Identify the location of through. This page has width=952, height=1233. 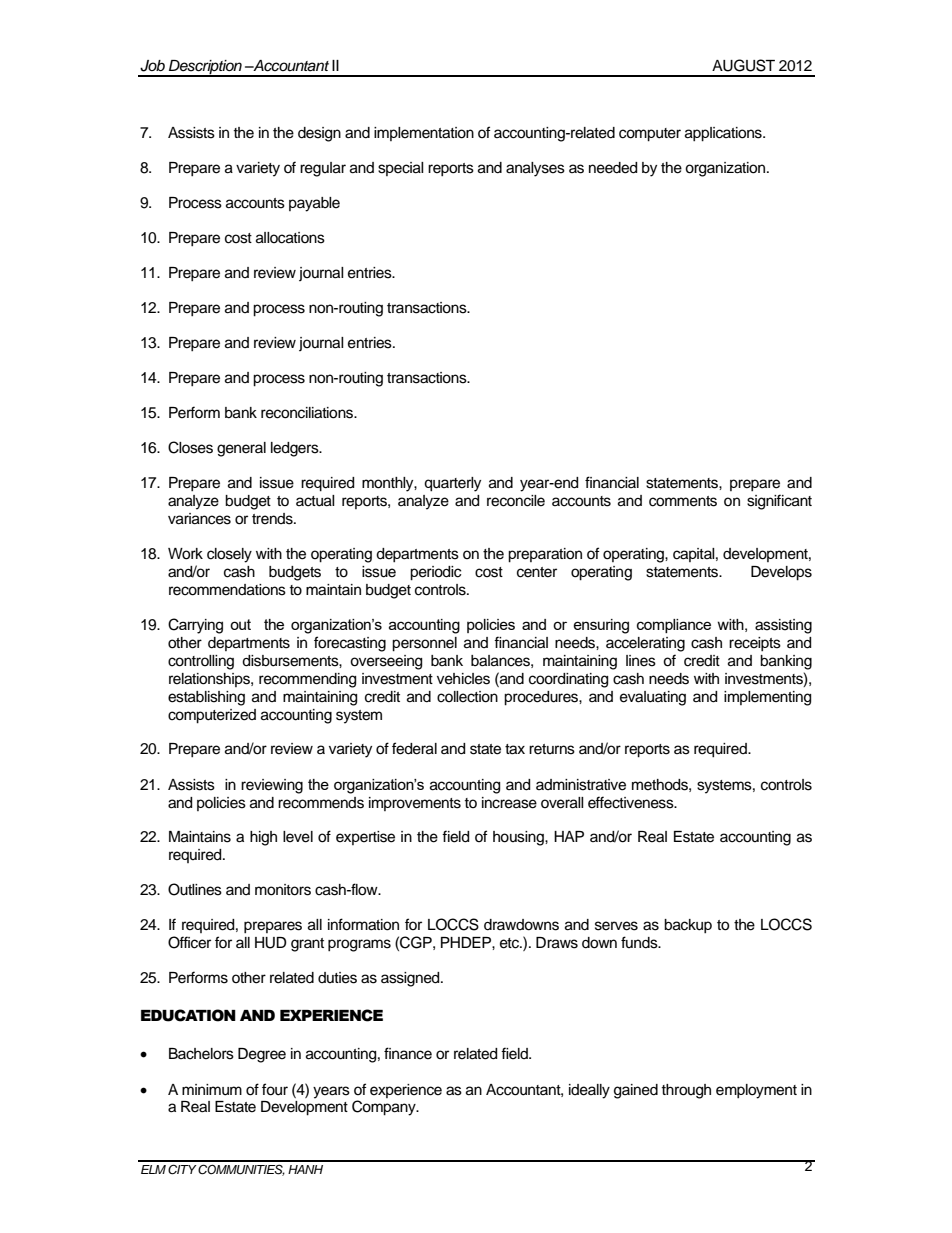
(686, 1091).
